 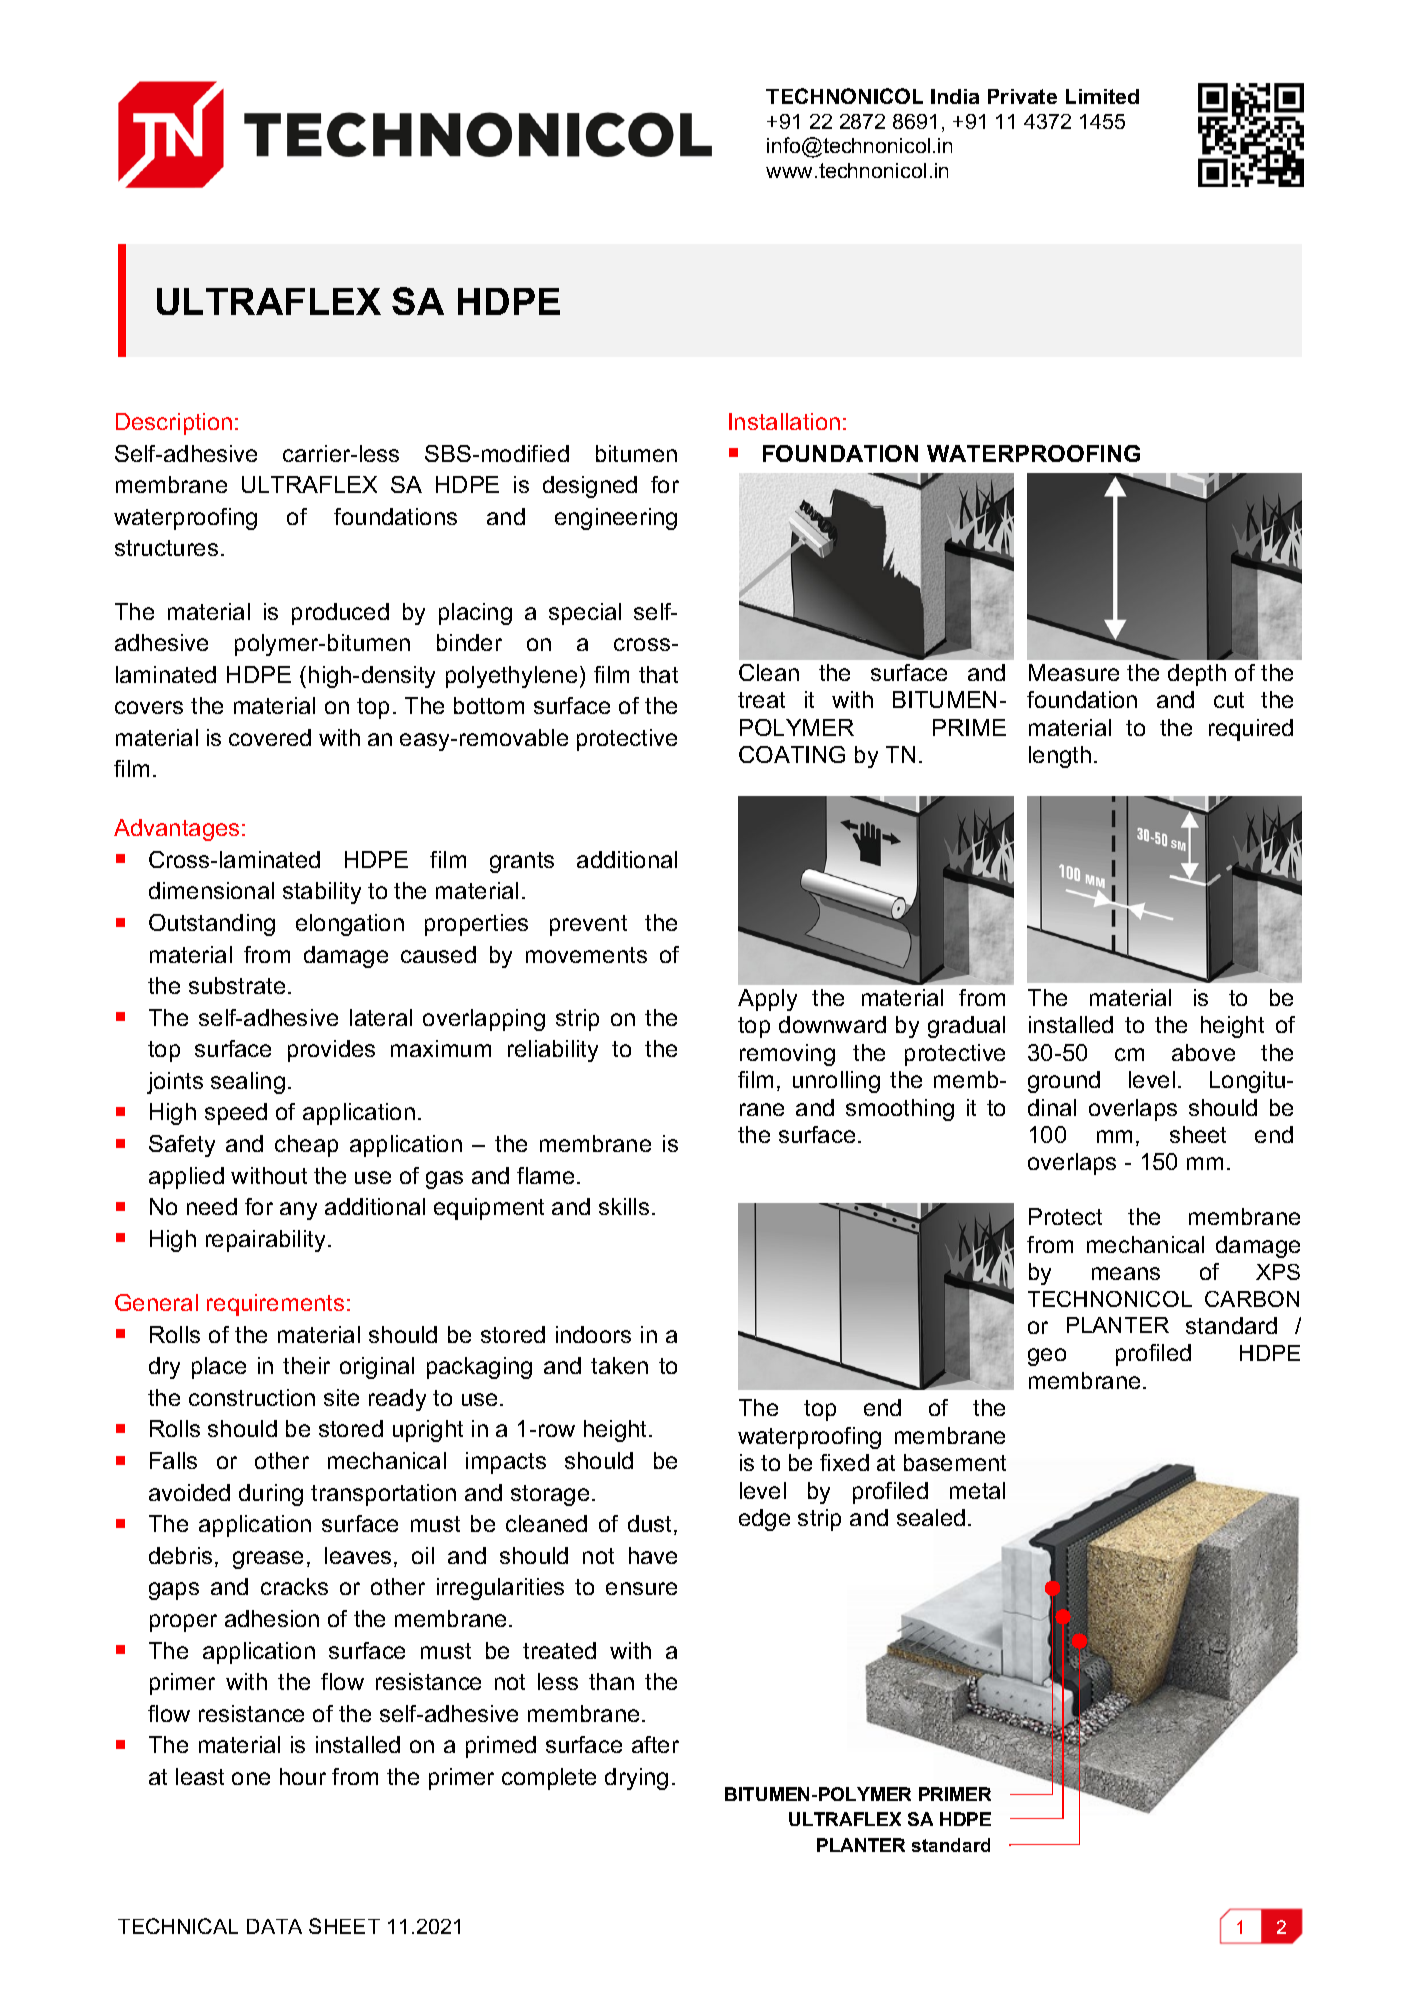 What do you see at coordinates (1197, 675) in the screenshot?
I see `depth` at bounding box center [1197, 675].
